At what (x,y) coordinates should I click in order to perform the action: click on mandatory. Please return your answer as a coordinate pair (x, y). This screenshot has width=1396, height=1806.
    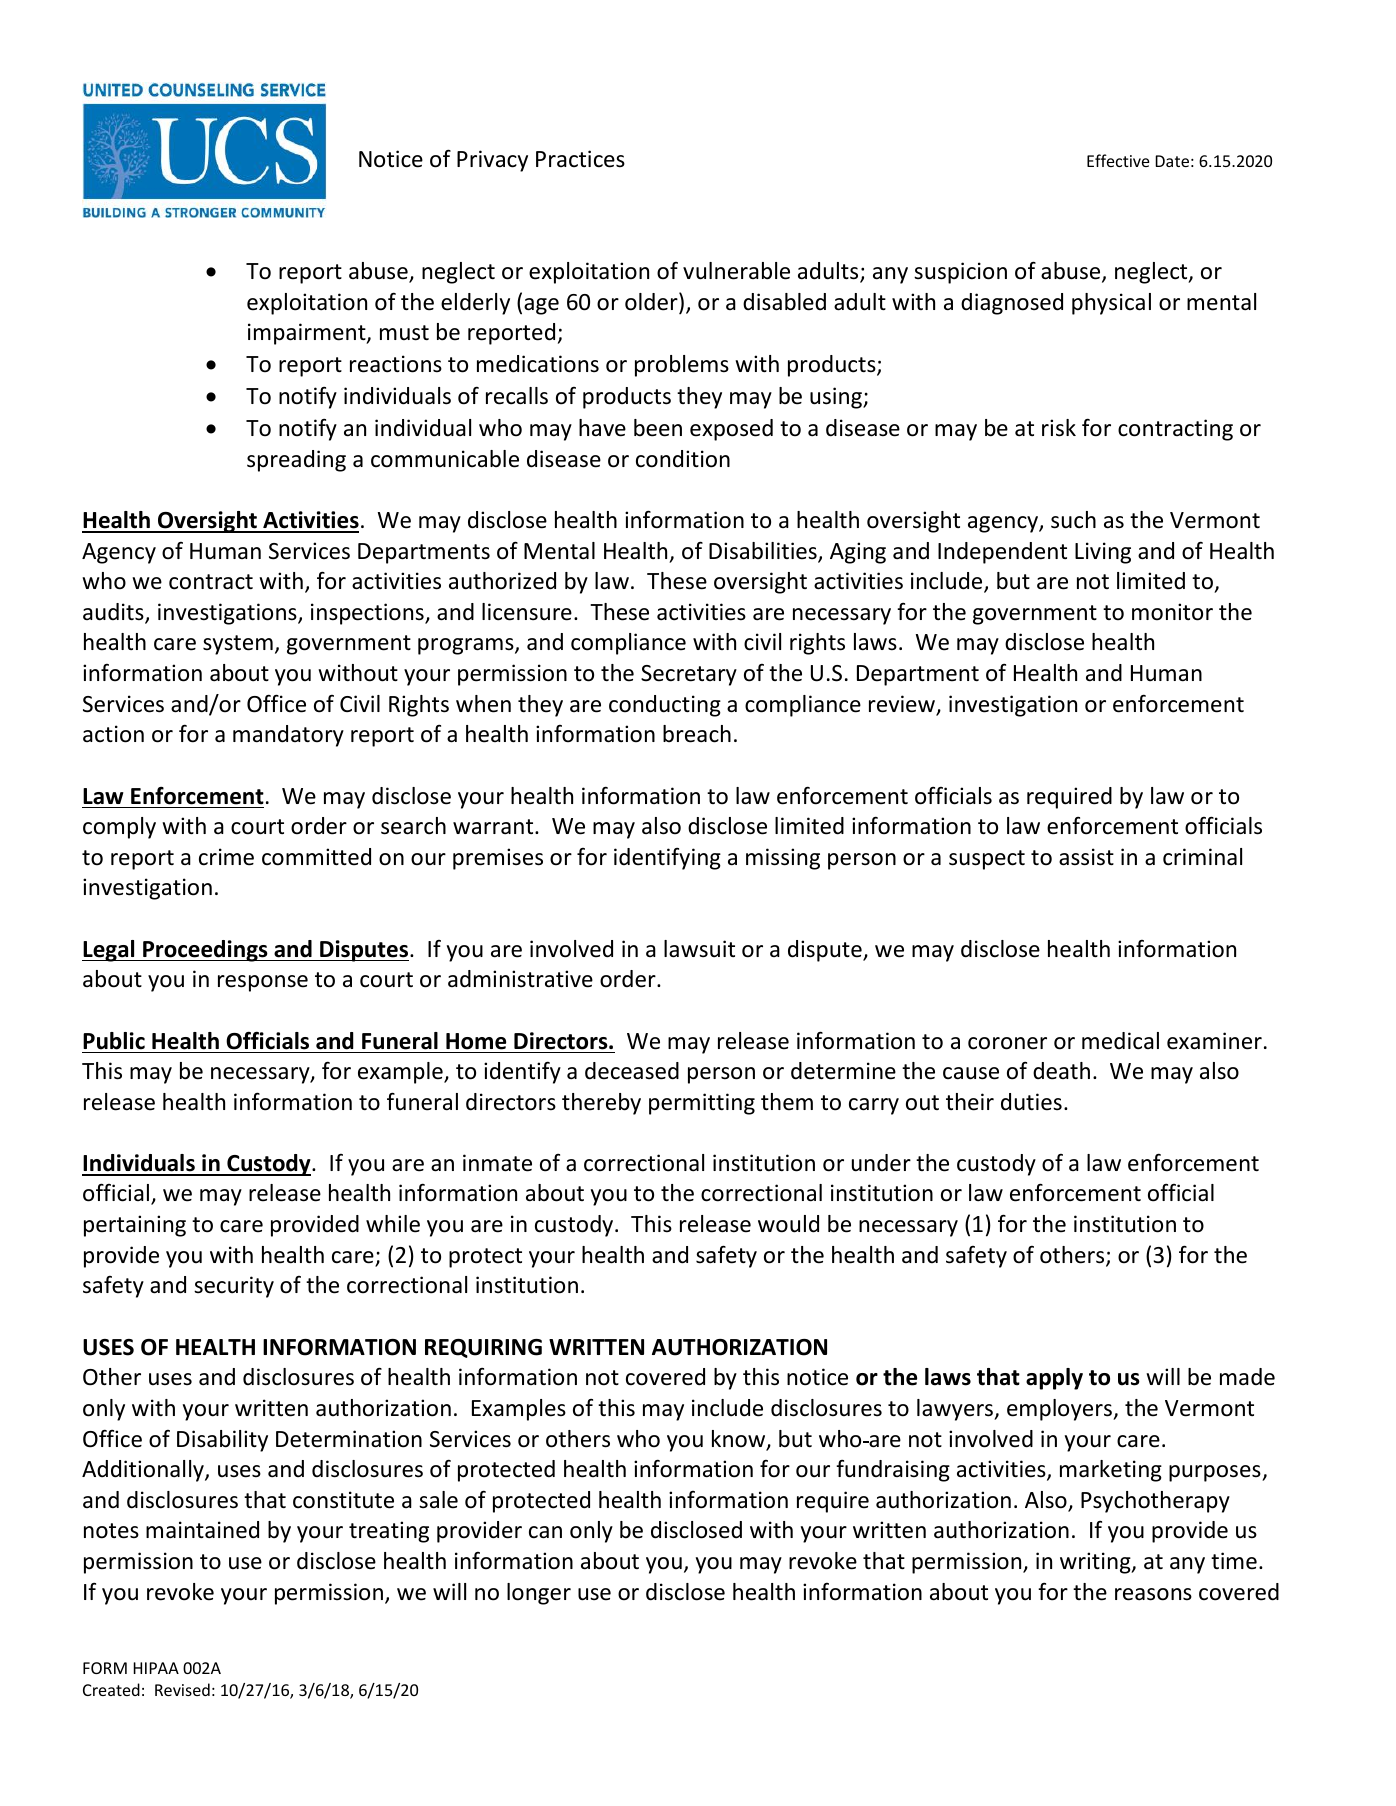
    Looking at the image, I should click on (288, 736).
